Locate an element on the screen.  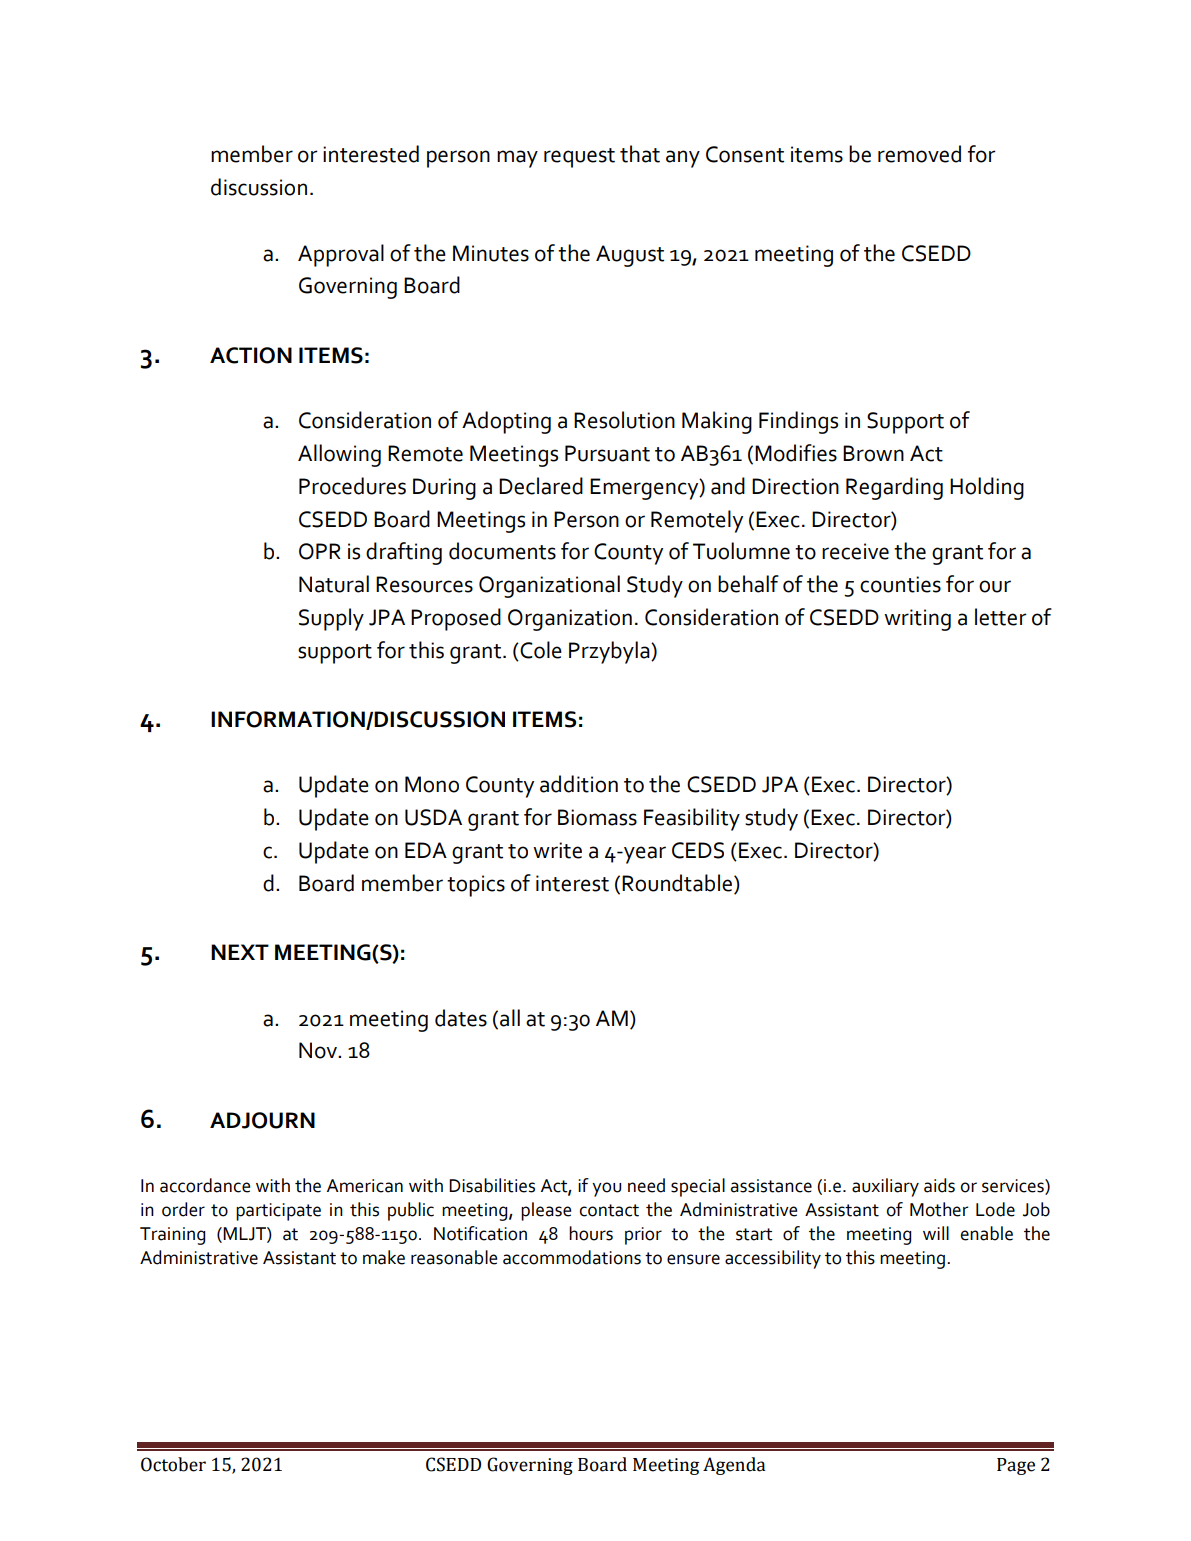
Pursuant is located at coordinates (607, 453).
